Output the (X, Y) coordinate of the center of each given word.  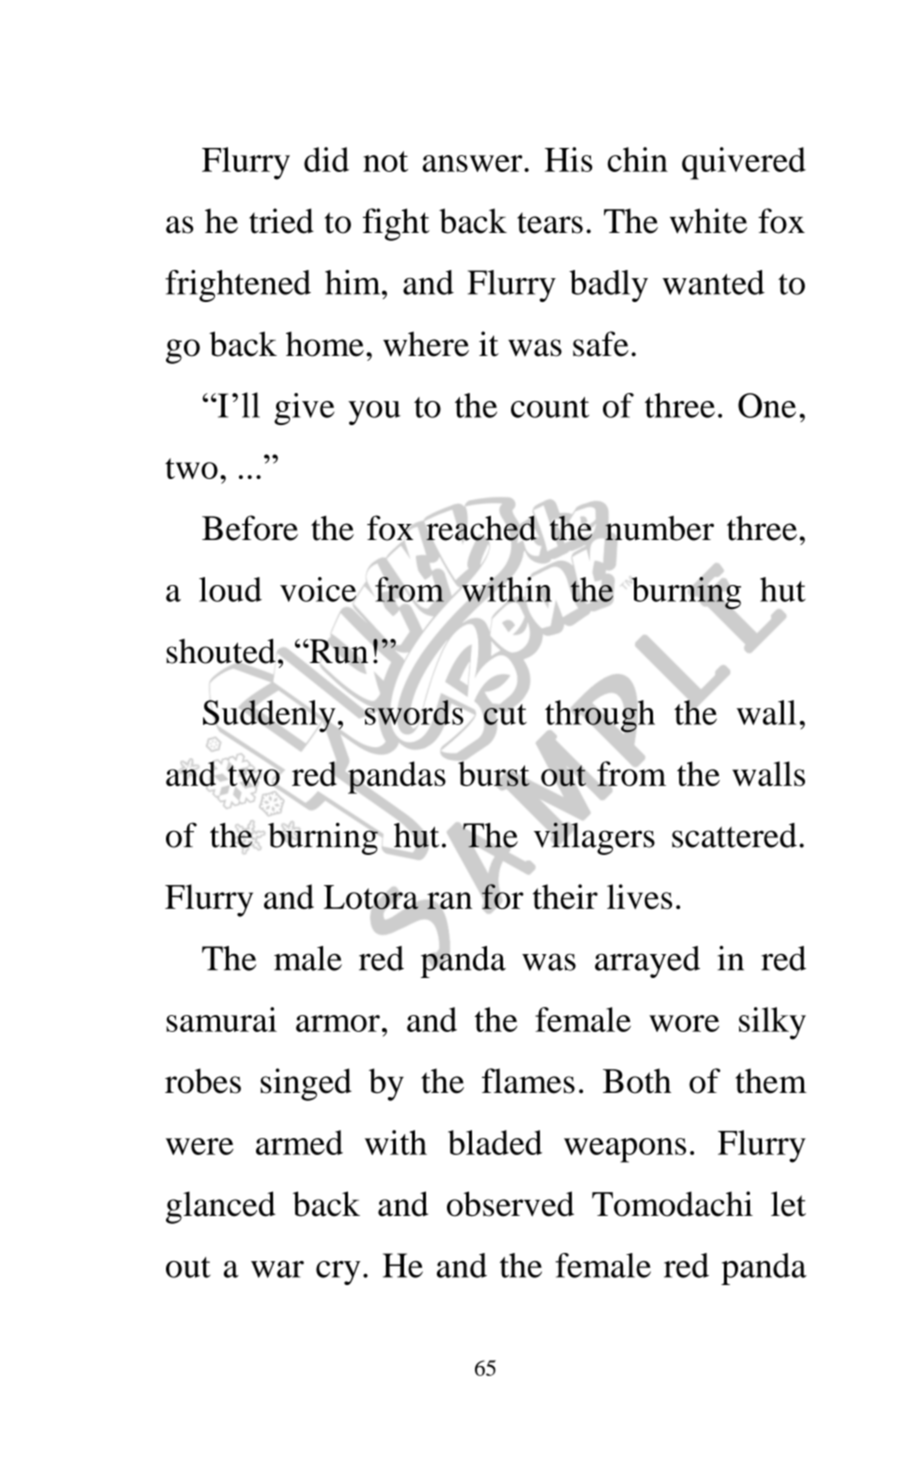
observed (510, 1204)
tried (281, 221)
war (277, 1269)
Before (250, 528)
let (788, 1204)
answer (473, 163)
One (767, 405)
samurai (221, 1019)
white (708, 221)
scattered (734, 835)
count (550, 407)
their (565, 896)
